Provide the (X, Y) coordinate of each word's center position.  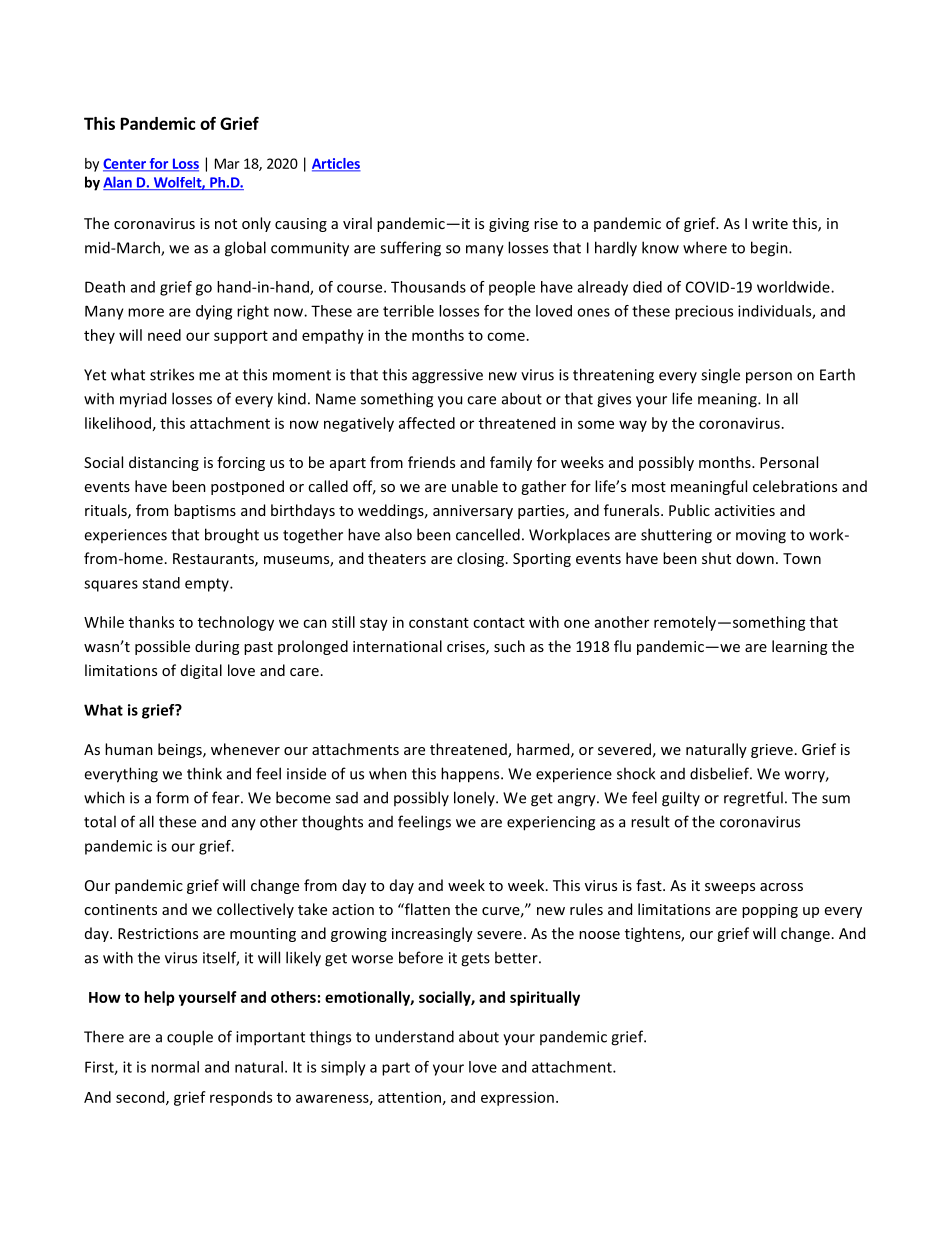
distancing (164, 463)
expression (517, 1098)
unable (475, 486)
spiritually (545, 998)
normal (175, 1067)
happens (471, 775)
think (204, 773)
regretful (753, 799)
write (770, 223)
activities (745, 510)
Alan (118, 183)
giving (509, 225)
